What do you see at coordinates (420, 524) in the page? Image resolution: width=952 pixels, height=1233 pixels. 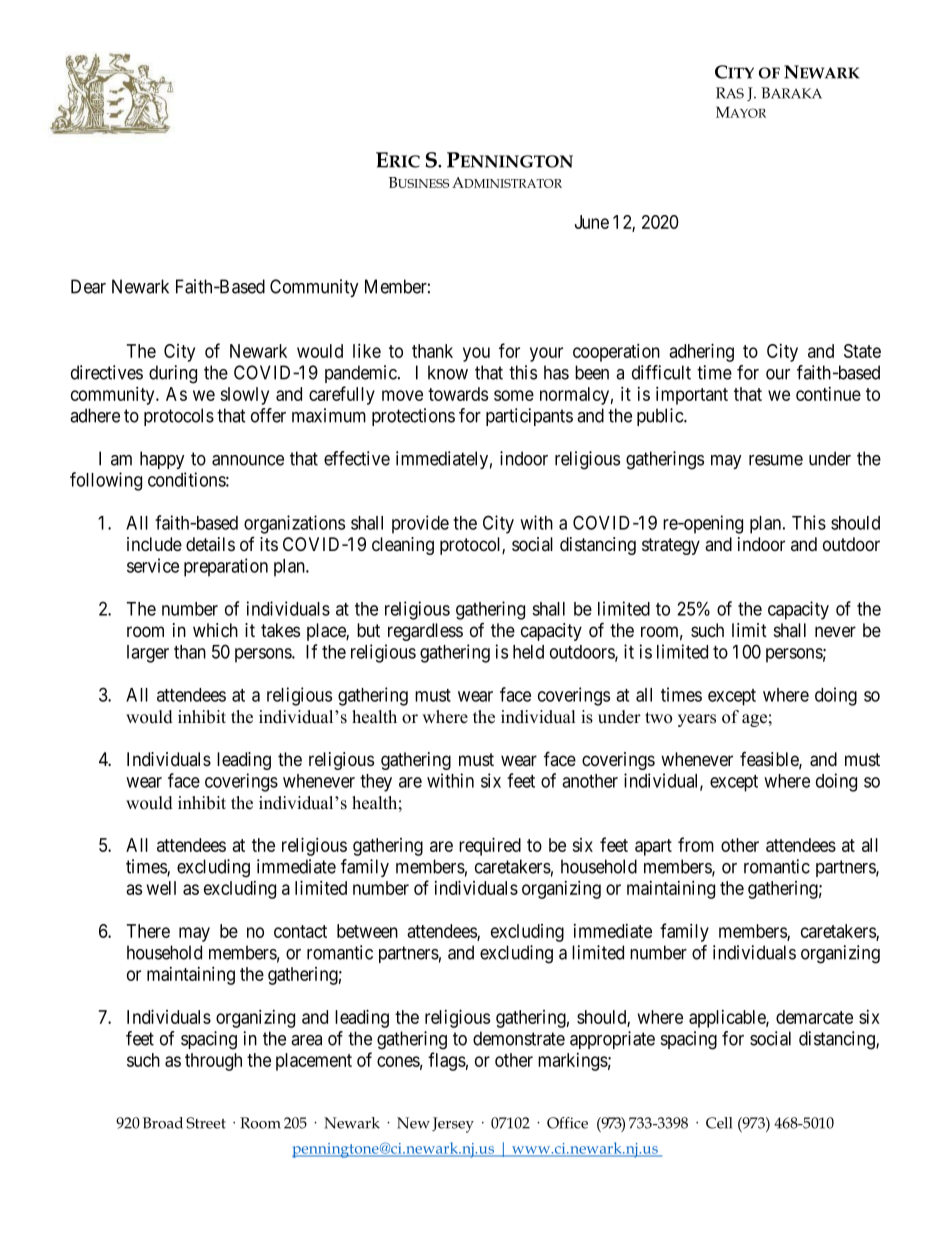 I see `provide` at bounding box center [420, 524].
